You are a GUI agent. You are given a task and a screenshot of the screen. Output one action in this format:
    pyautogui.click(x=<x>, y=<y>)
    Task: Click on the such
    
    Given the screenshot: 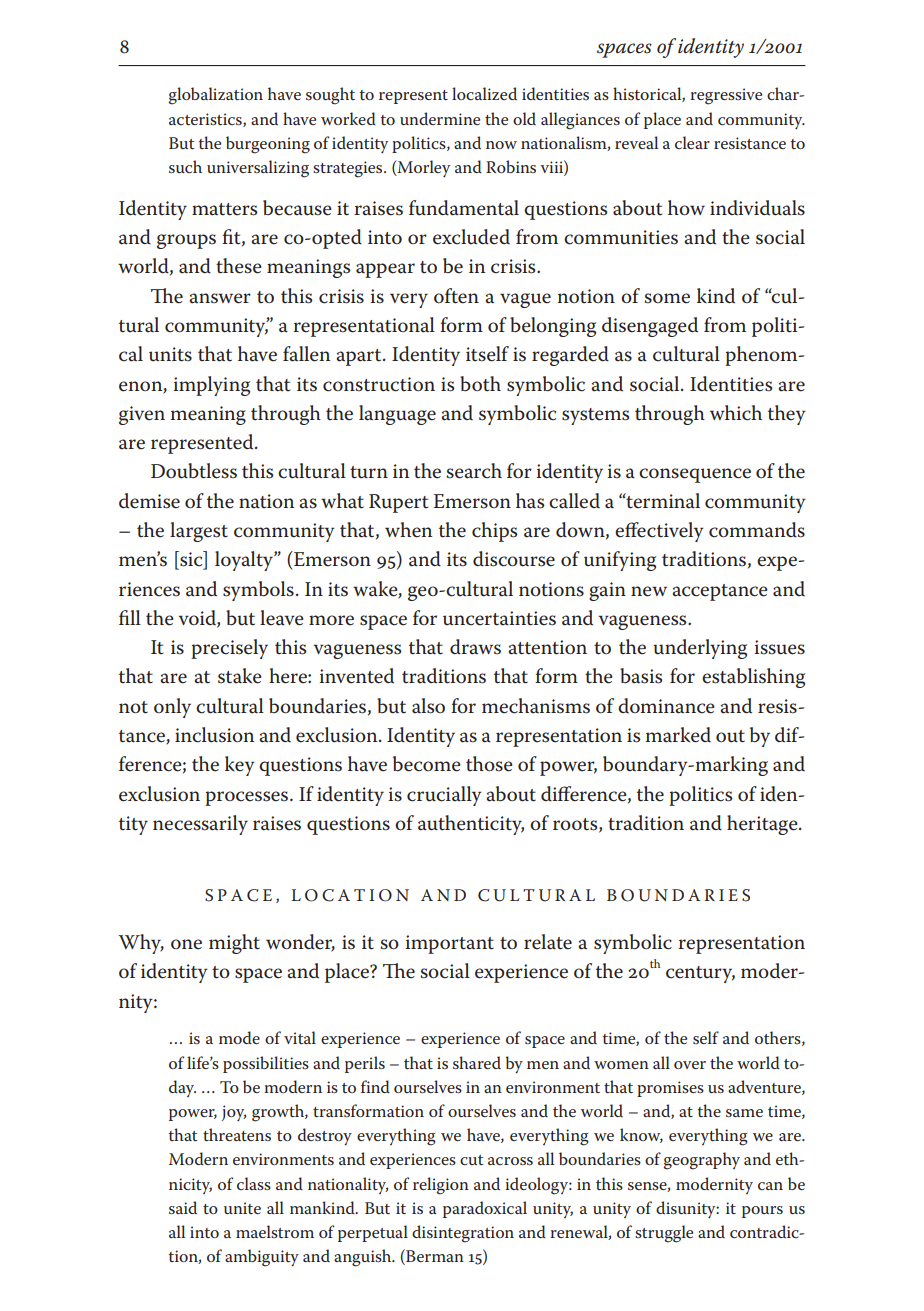 What is the action you would take?
    pyautogui.click(x=185, y=167)
